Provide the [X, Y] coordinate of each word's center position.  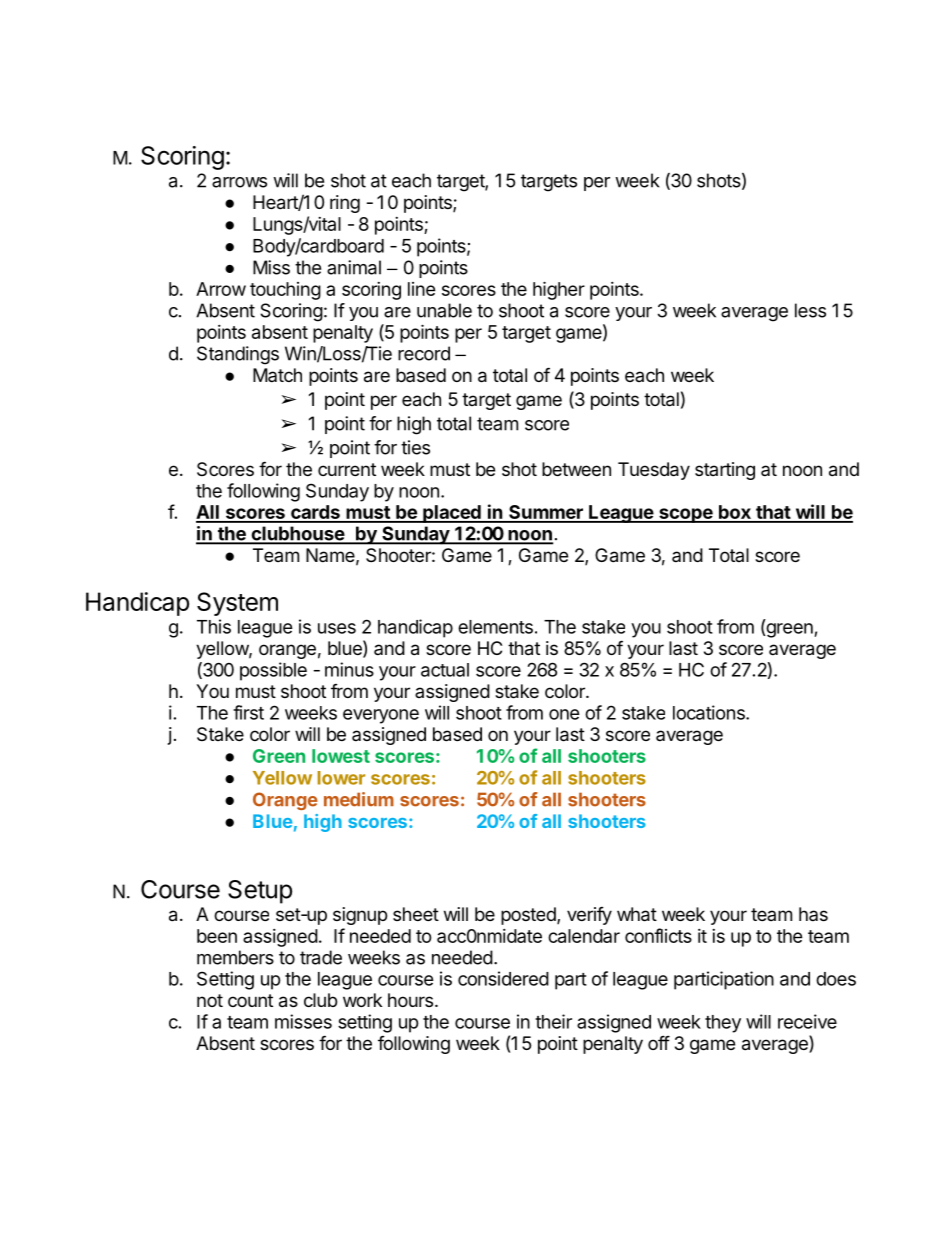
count [250, 1000]
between [576, 469]
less [810, 310]
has [813, 914]
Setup [260, 892]
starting [725, 471]
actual [445, 670]
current [347, 469]
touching [285, 291]
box [734, 513]
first [248, 712]
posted [529, 916]
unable [444, 310]
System [237, 604]
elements [495, 627]
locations [710, 712]
